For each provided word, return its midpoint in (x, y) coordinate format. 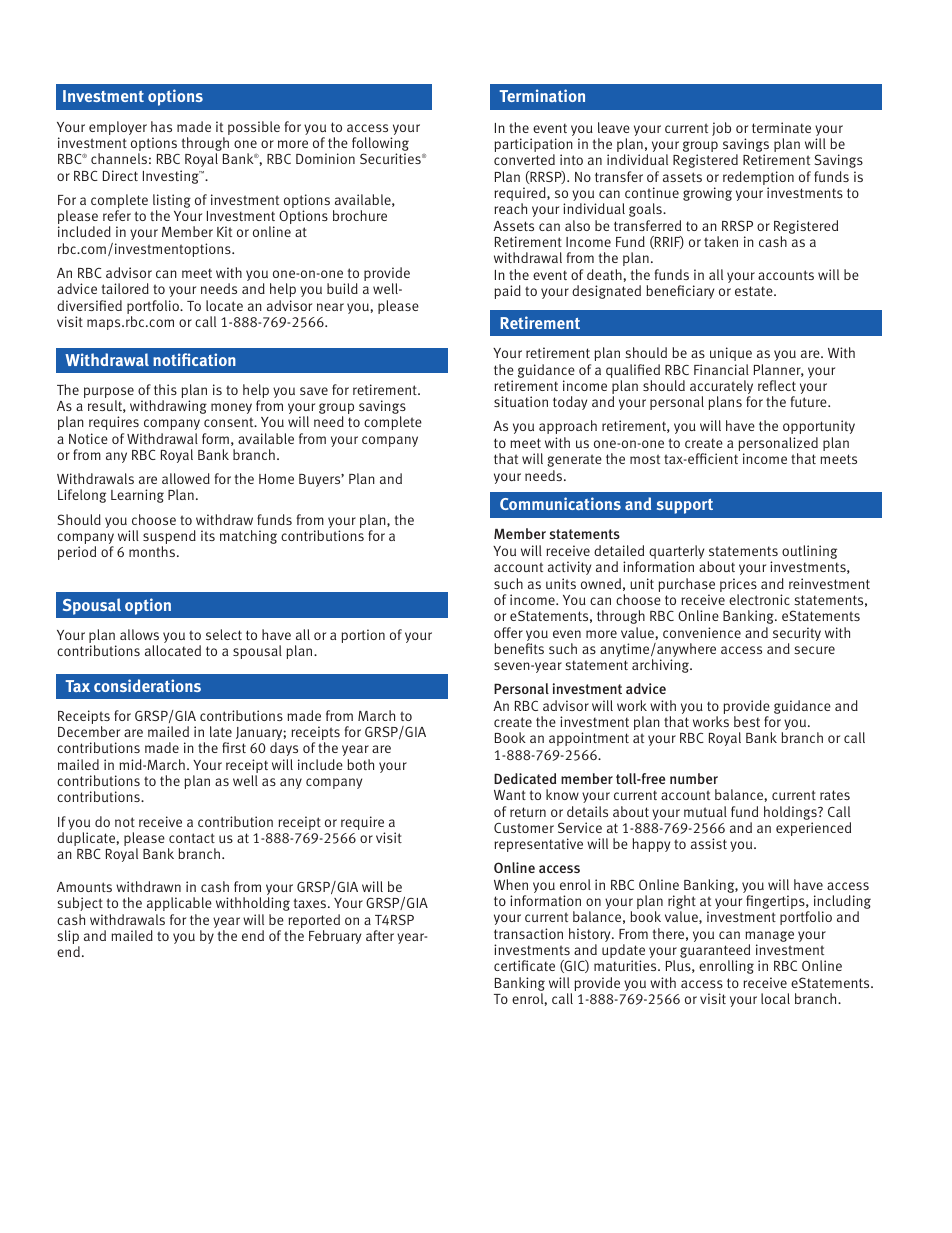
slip (68, 938)
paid (507, 292)
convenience (702, 632)
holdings (791, 813)
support (685, 506)
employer (118, 128)
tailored (125, 288)
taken (721, 241)
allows (139, 634)
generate (574, 460)
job (721, 129)
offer (508, 632)
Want (510, 795)
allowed (186, 478)
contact (192, 838)
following (380, 145)
